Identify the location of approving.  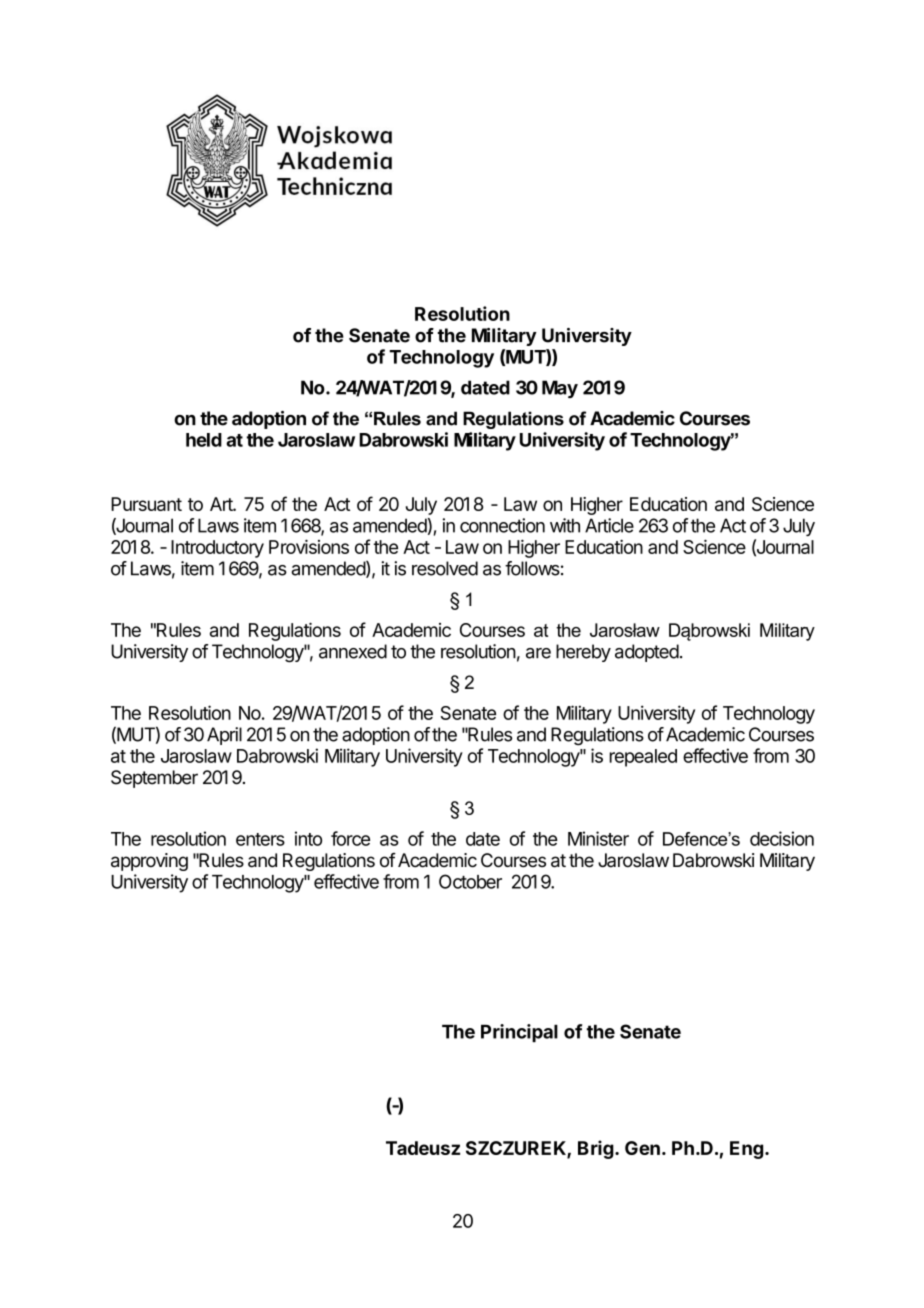
(149, 862).
